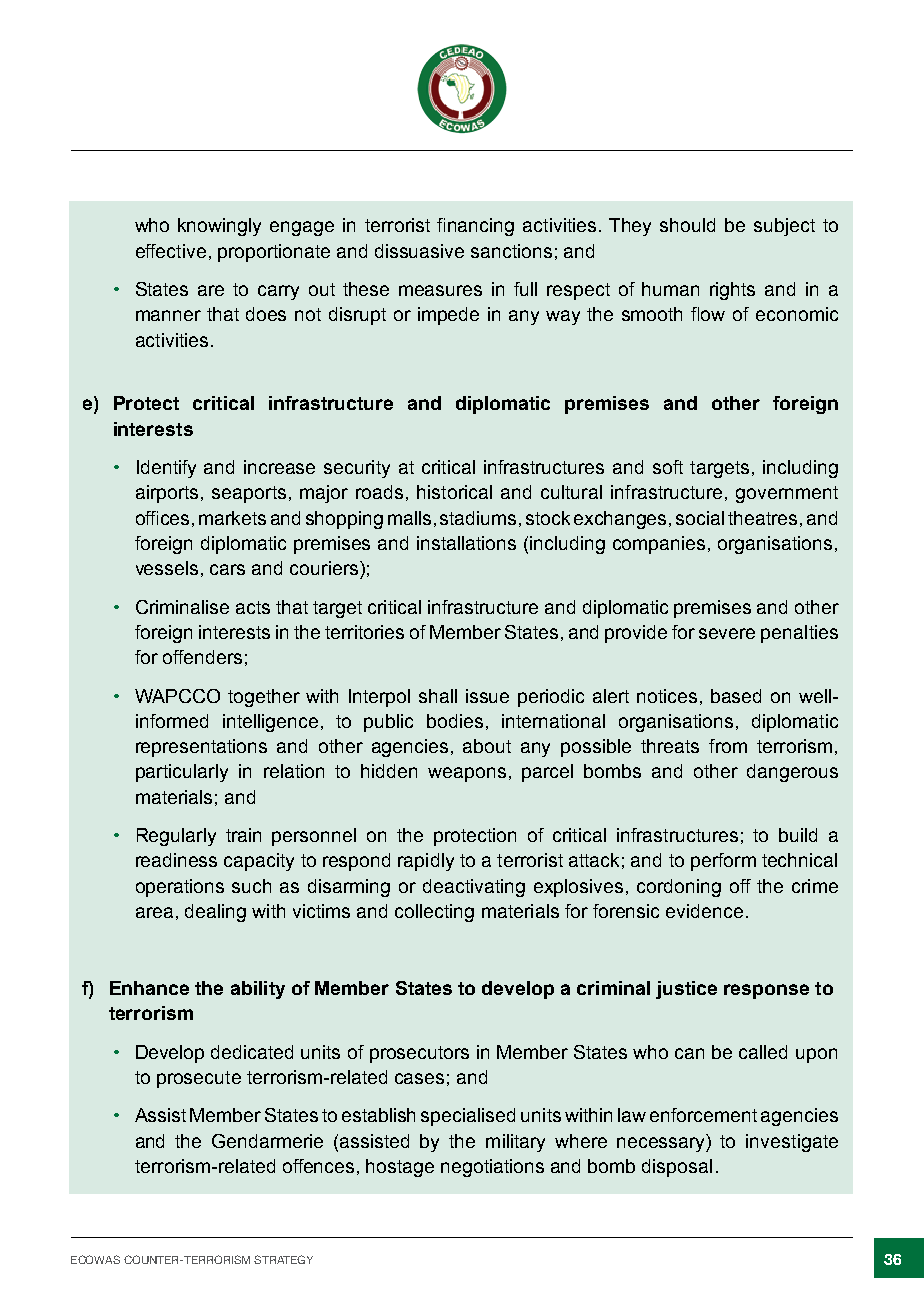 Image resolution: width=924 pixels, height=1308 pixels. I want to click on disposal, so click(677, 1168).
